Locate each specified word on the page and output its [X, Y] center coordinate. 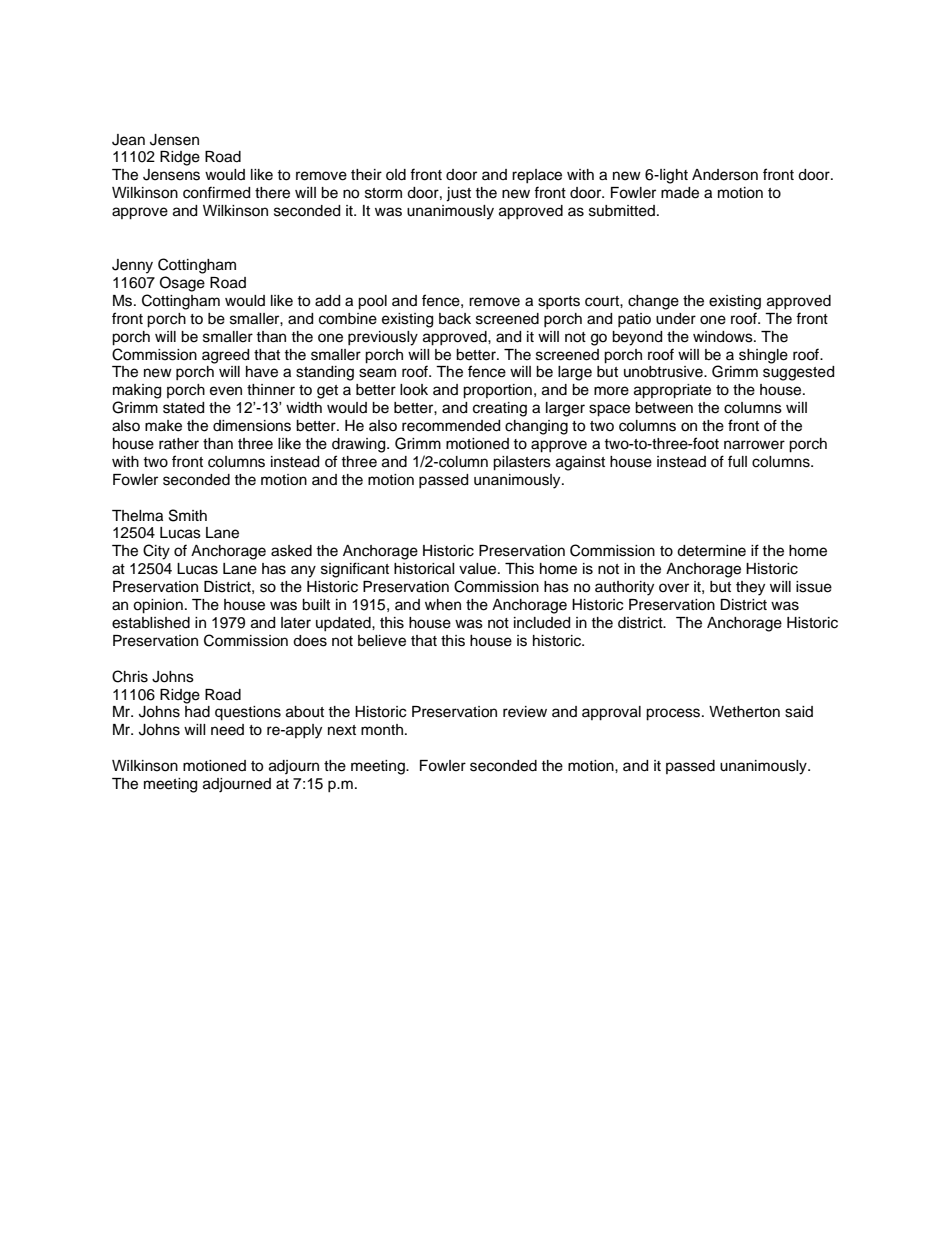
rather [179, 444]
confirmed [216, 192]
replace [537, 176]
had [197, 712]
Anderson [725, 175]
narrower [754, 445]
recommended [451, 426]
